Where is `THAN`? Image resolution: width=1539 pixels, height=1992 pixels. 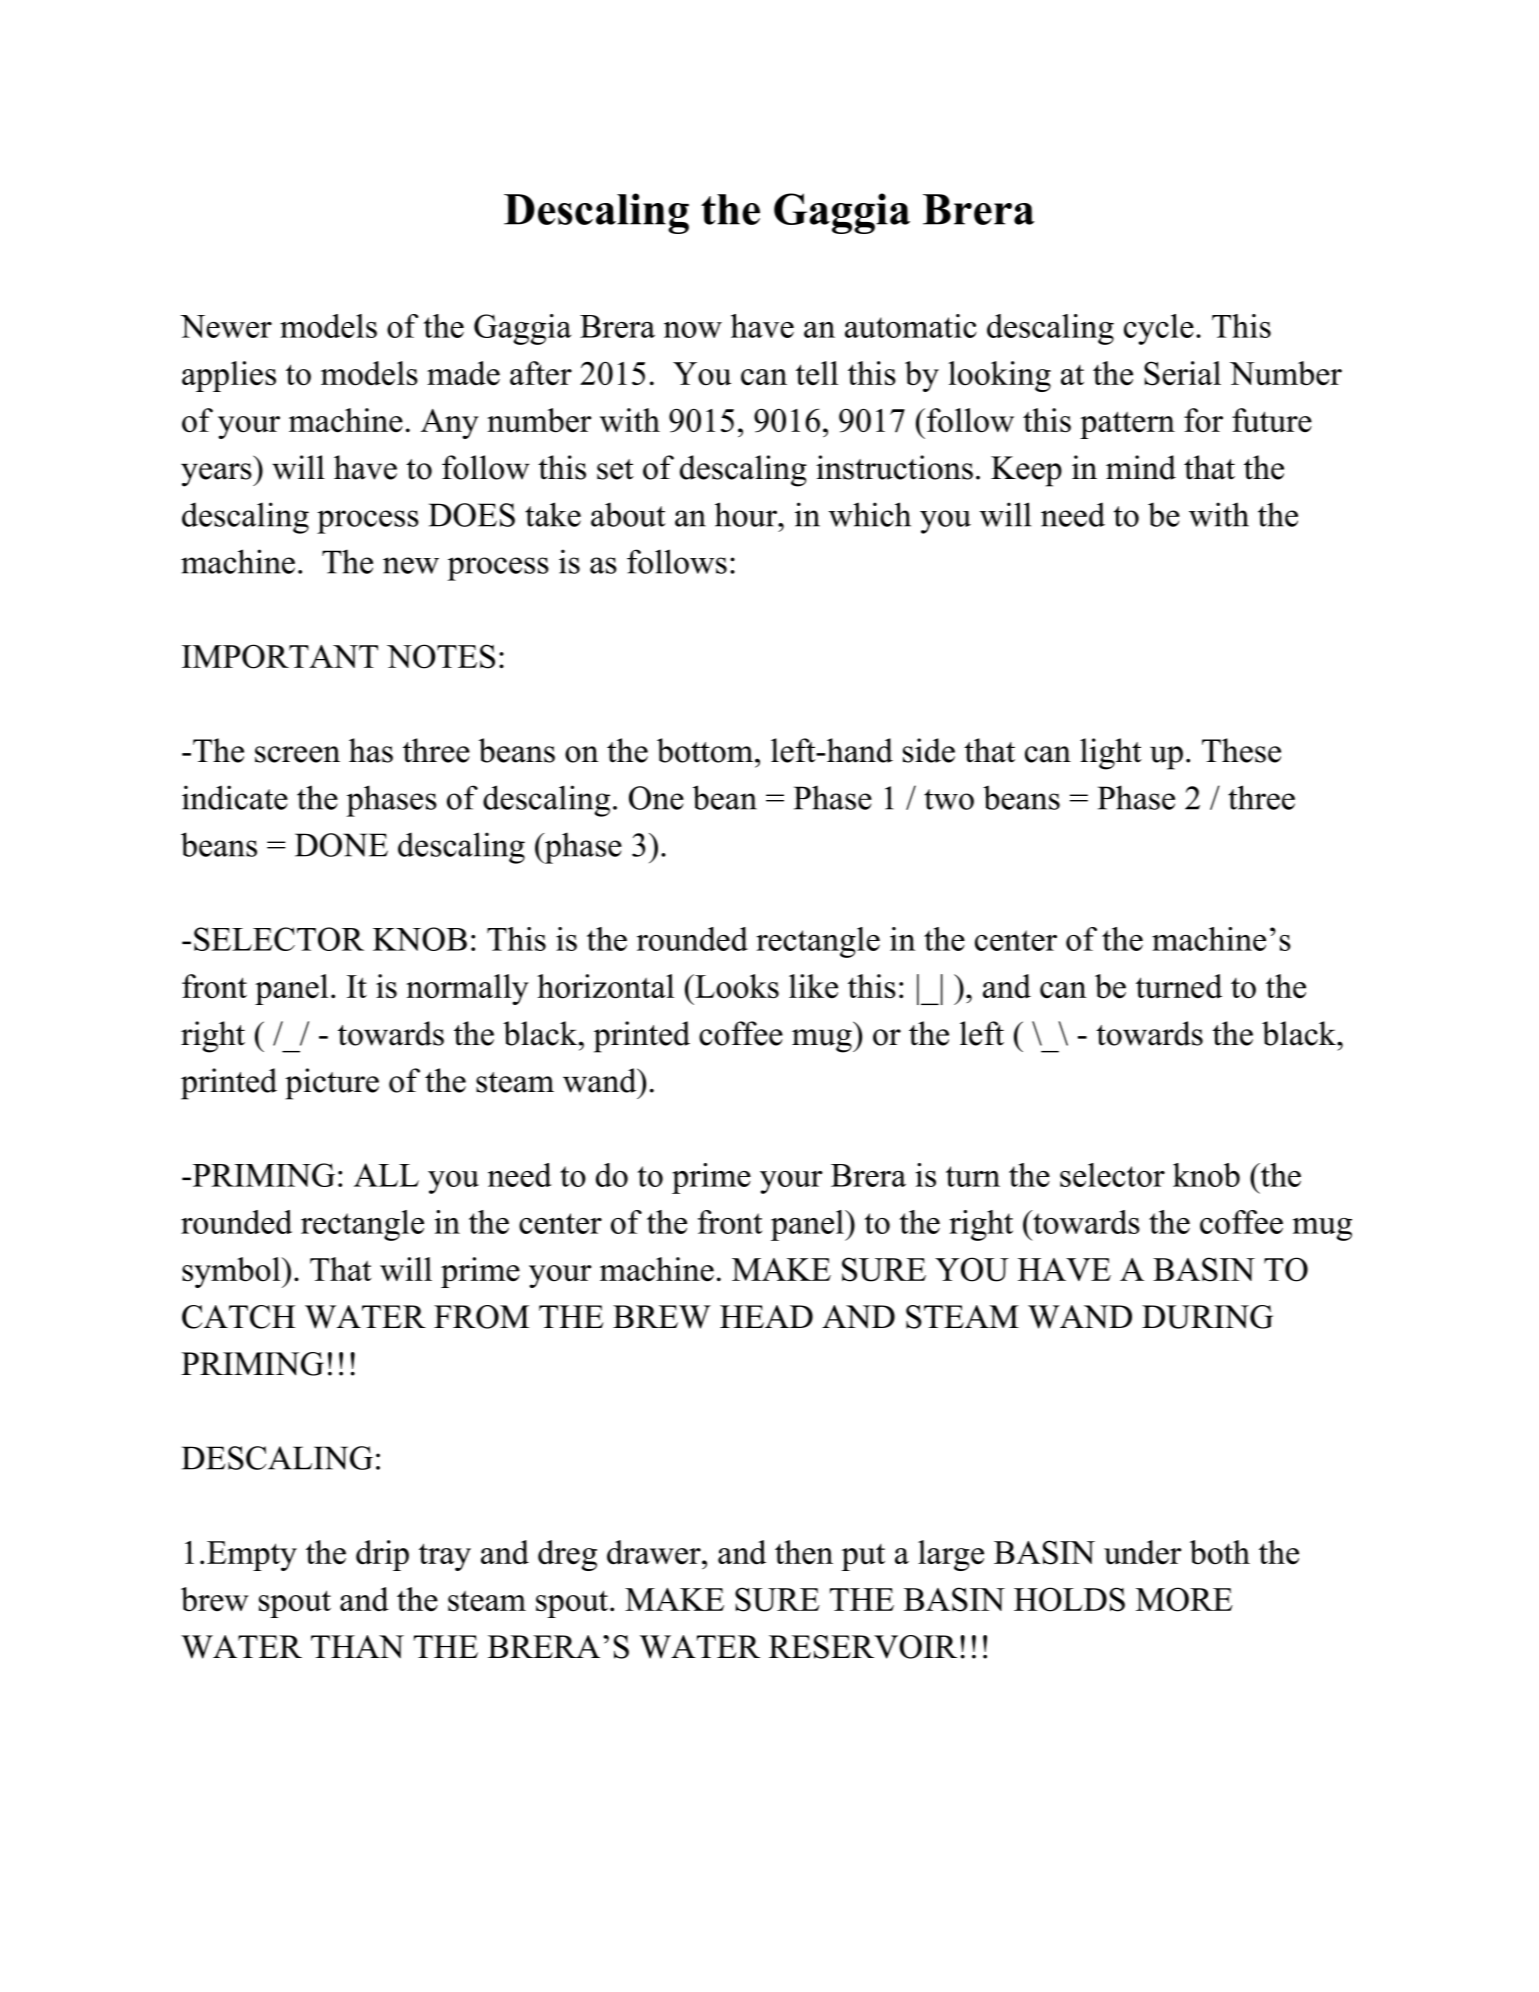
THAN is located at coordinates (357, 1647).
